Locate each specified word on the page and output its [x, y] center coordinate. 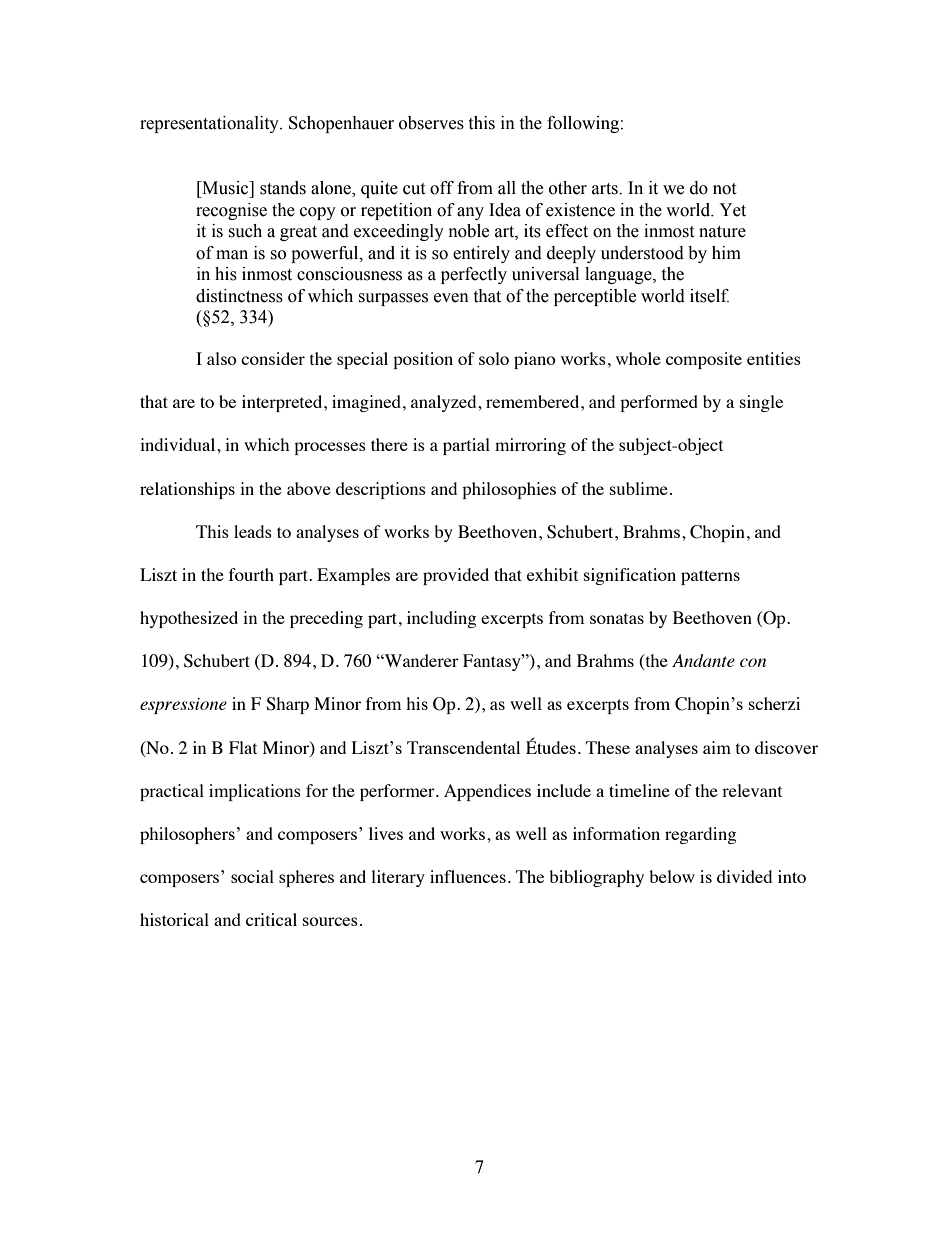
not [724, 189]
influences [468, 876]
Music [225, 188]
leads [253, 531]
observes [431, 123]
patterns [710, 577]
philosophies [509, 490]
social [252, 876]
